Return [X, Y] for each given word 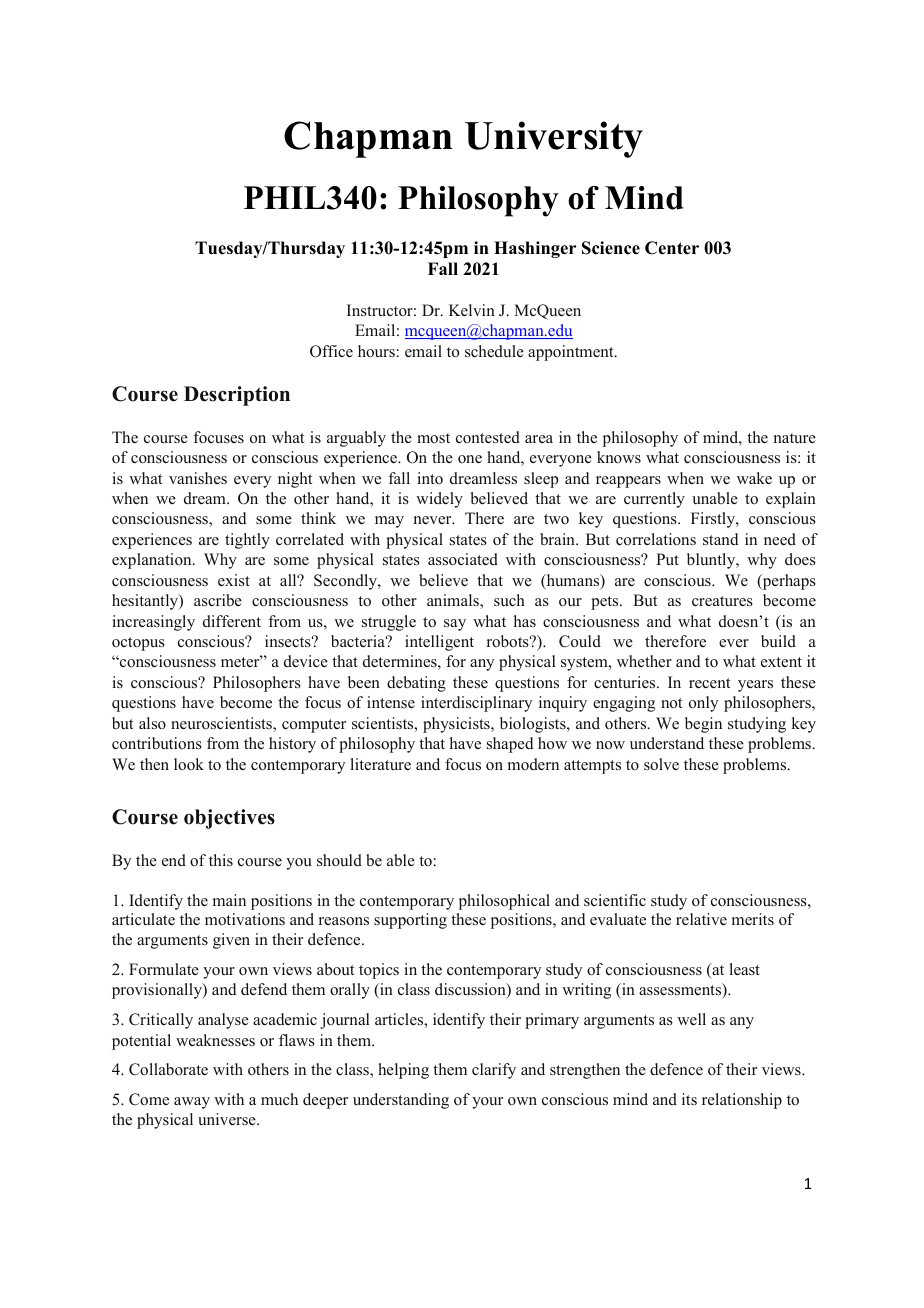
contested [488, 437]
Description [237, 396]
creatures [722, 601]
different [232, 621]
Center [672, 248]
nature [795, 438]
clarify [494, 1071]
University [554, 139]
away [192, 1103]
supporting [410, 921]
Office [331, 351]
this [221, 860]
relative [701, 919]
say [455, 625]
